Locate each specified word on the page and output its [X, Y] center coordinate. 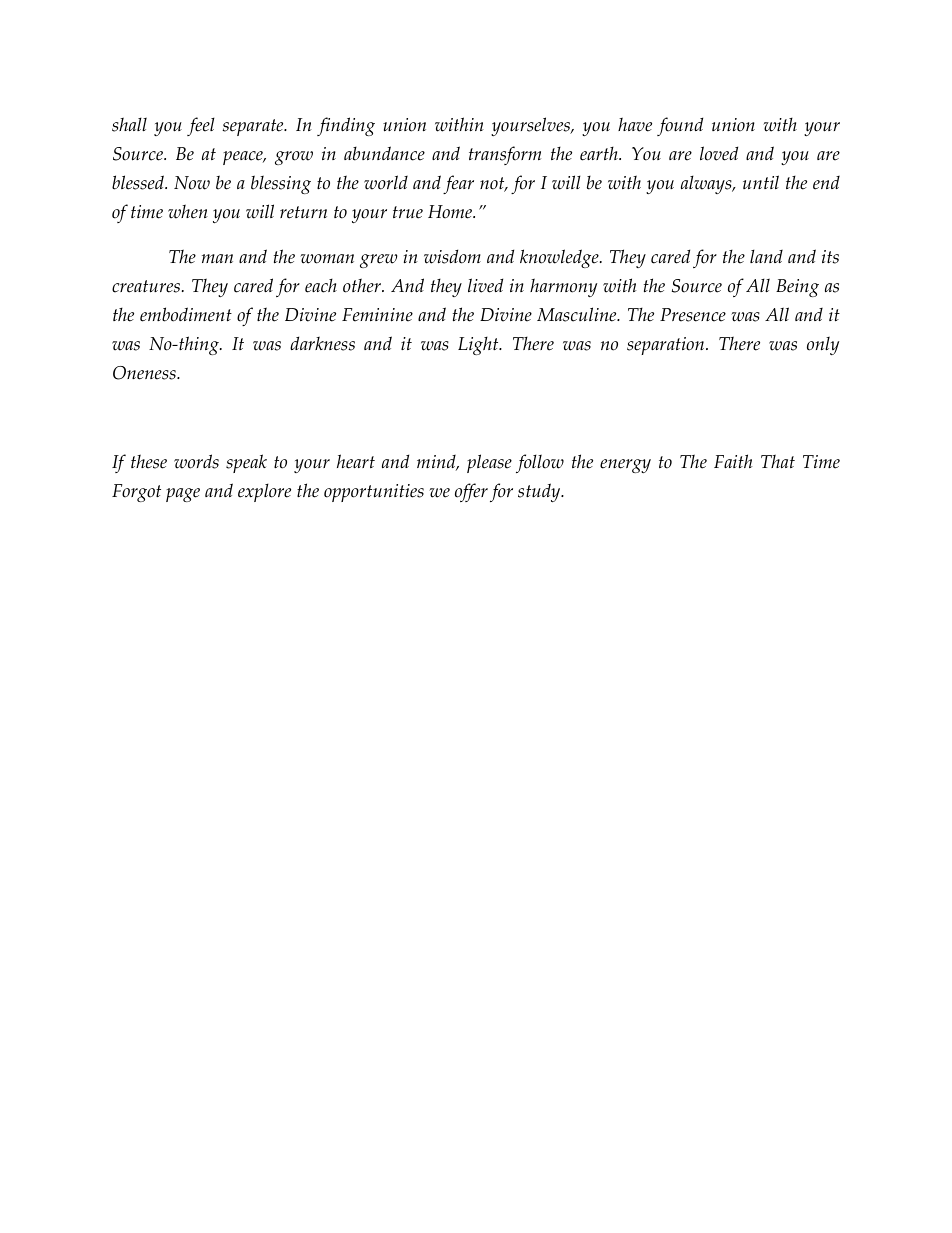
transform [505, 155]
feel [201, 126]
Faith [733, 461]
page [183, 495]
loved [719, 153]
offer [471, 492]
